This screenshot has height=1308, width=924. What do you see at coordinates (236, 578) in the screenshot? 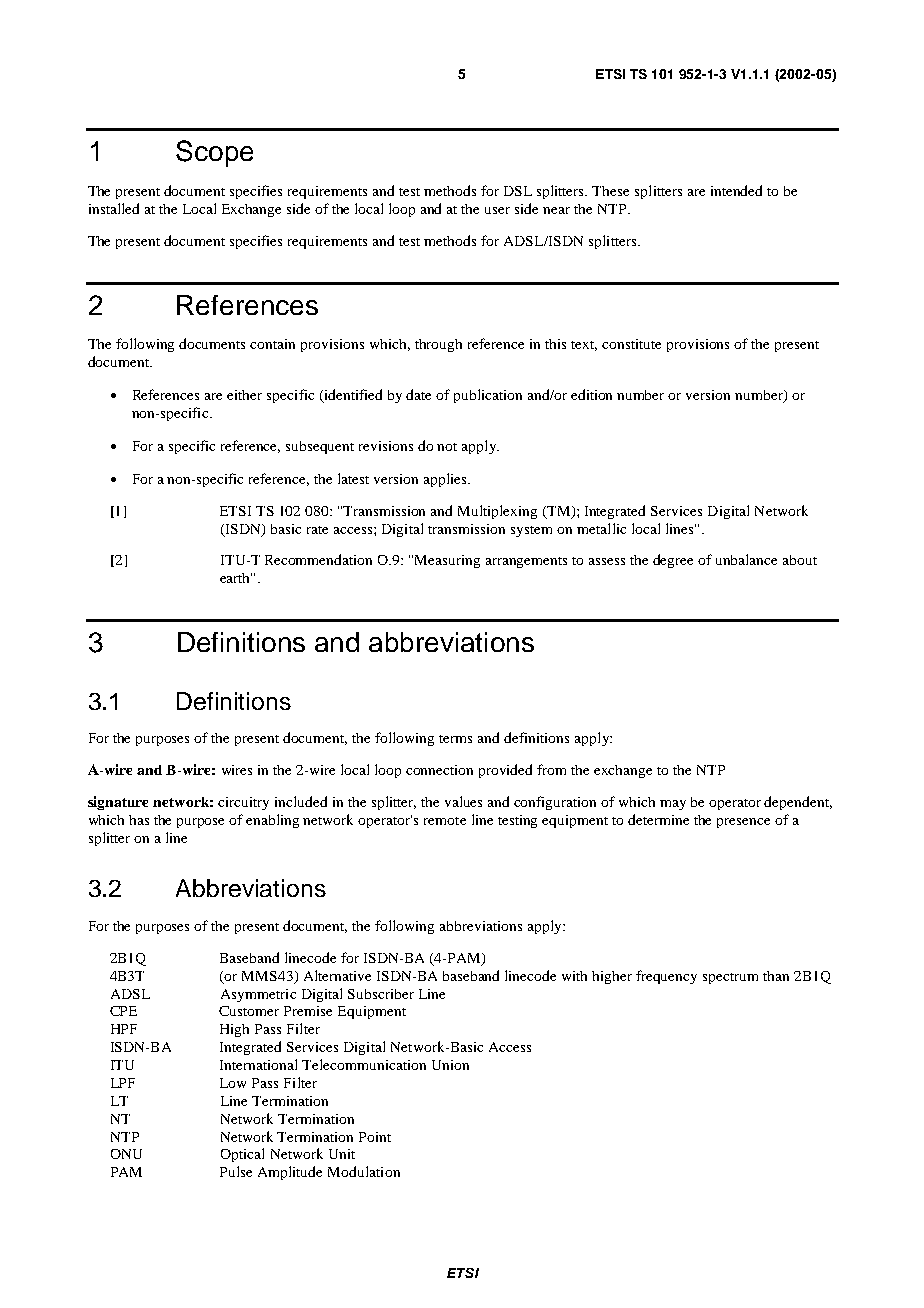
I see `earth` at bounding box center [236, 578].
